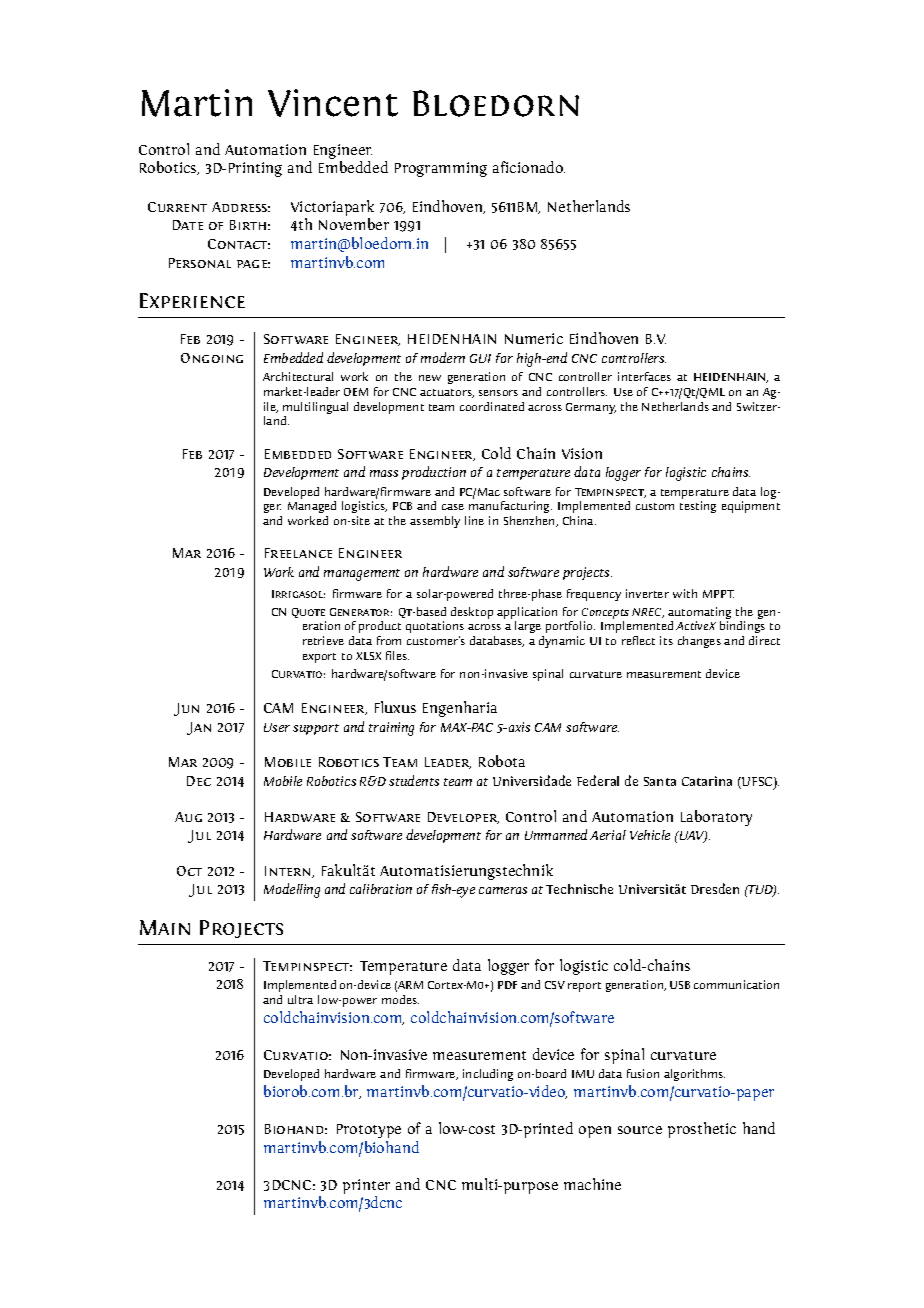 This image has height=1308, width=924. Describe the element at coordinates (435, 627) in the image. I see `quotations` at that location.
